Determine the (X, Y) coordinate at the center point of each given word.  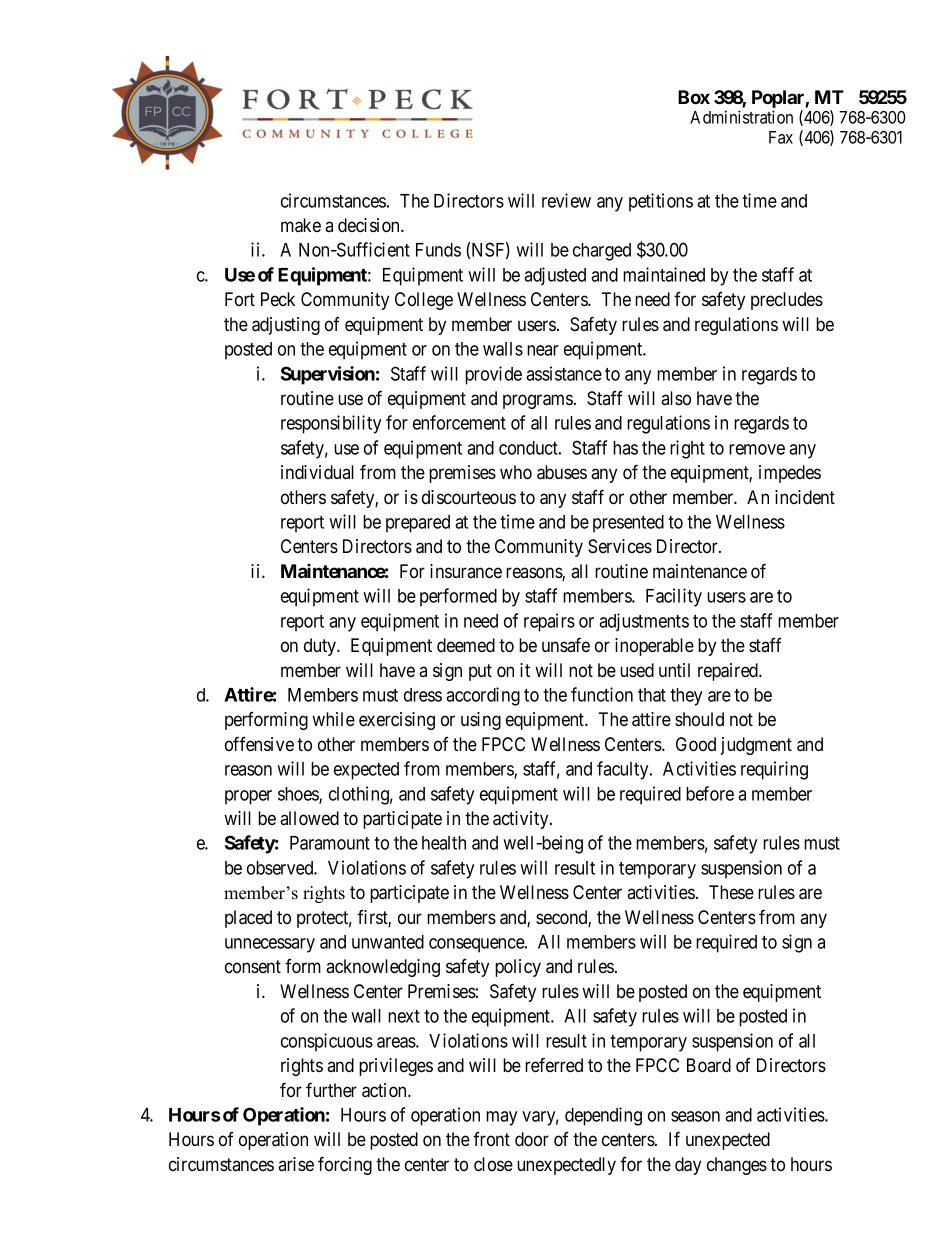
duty (321, 647)
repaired (729, 672)
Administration (741, 117)
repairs (549, 622)
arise (296, 1164)
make (301, 225)
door (532, 1139)
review (566, 200)
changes (737, 1166)
